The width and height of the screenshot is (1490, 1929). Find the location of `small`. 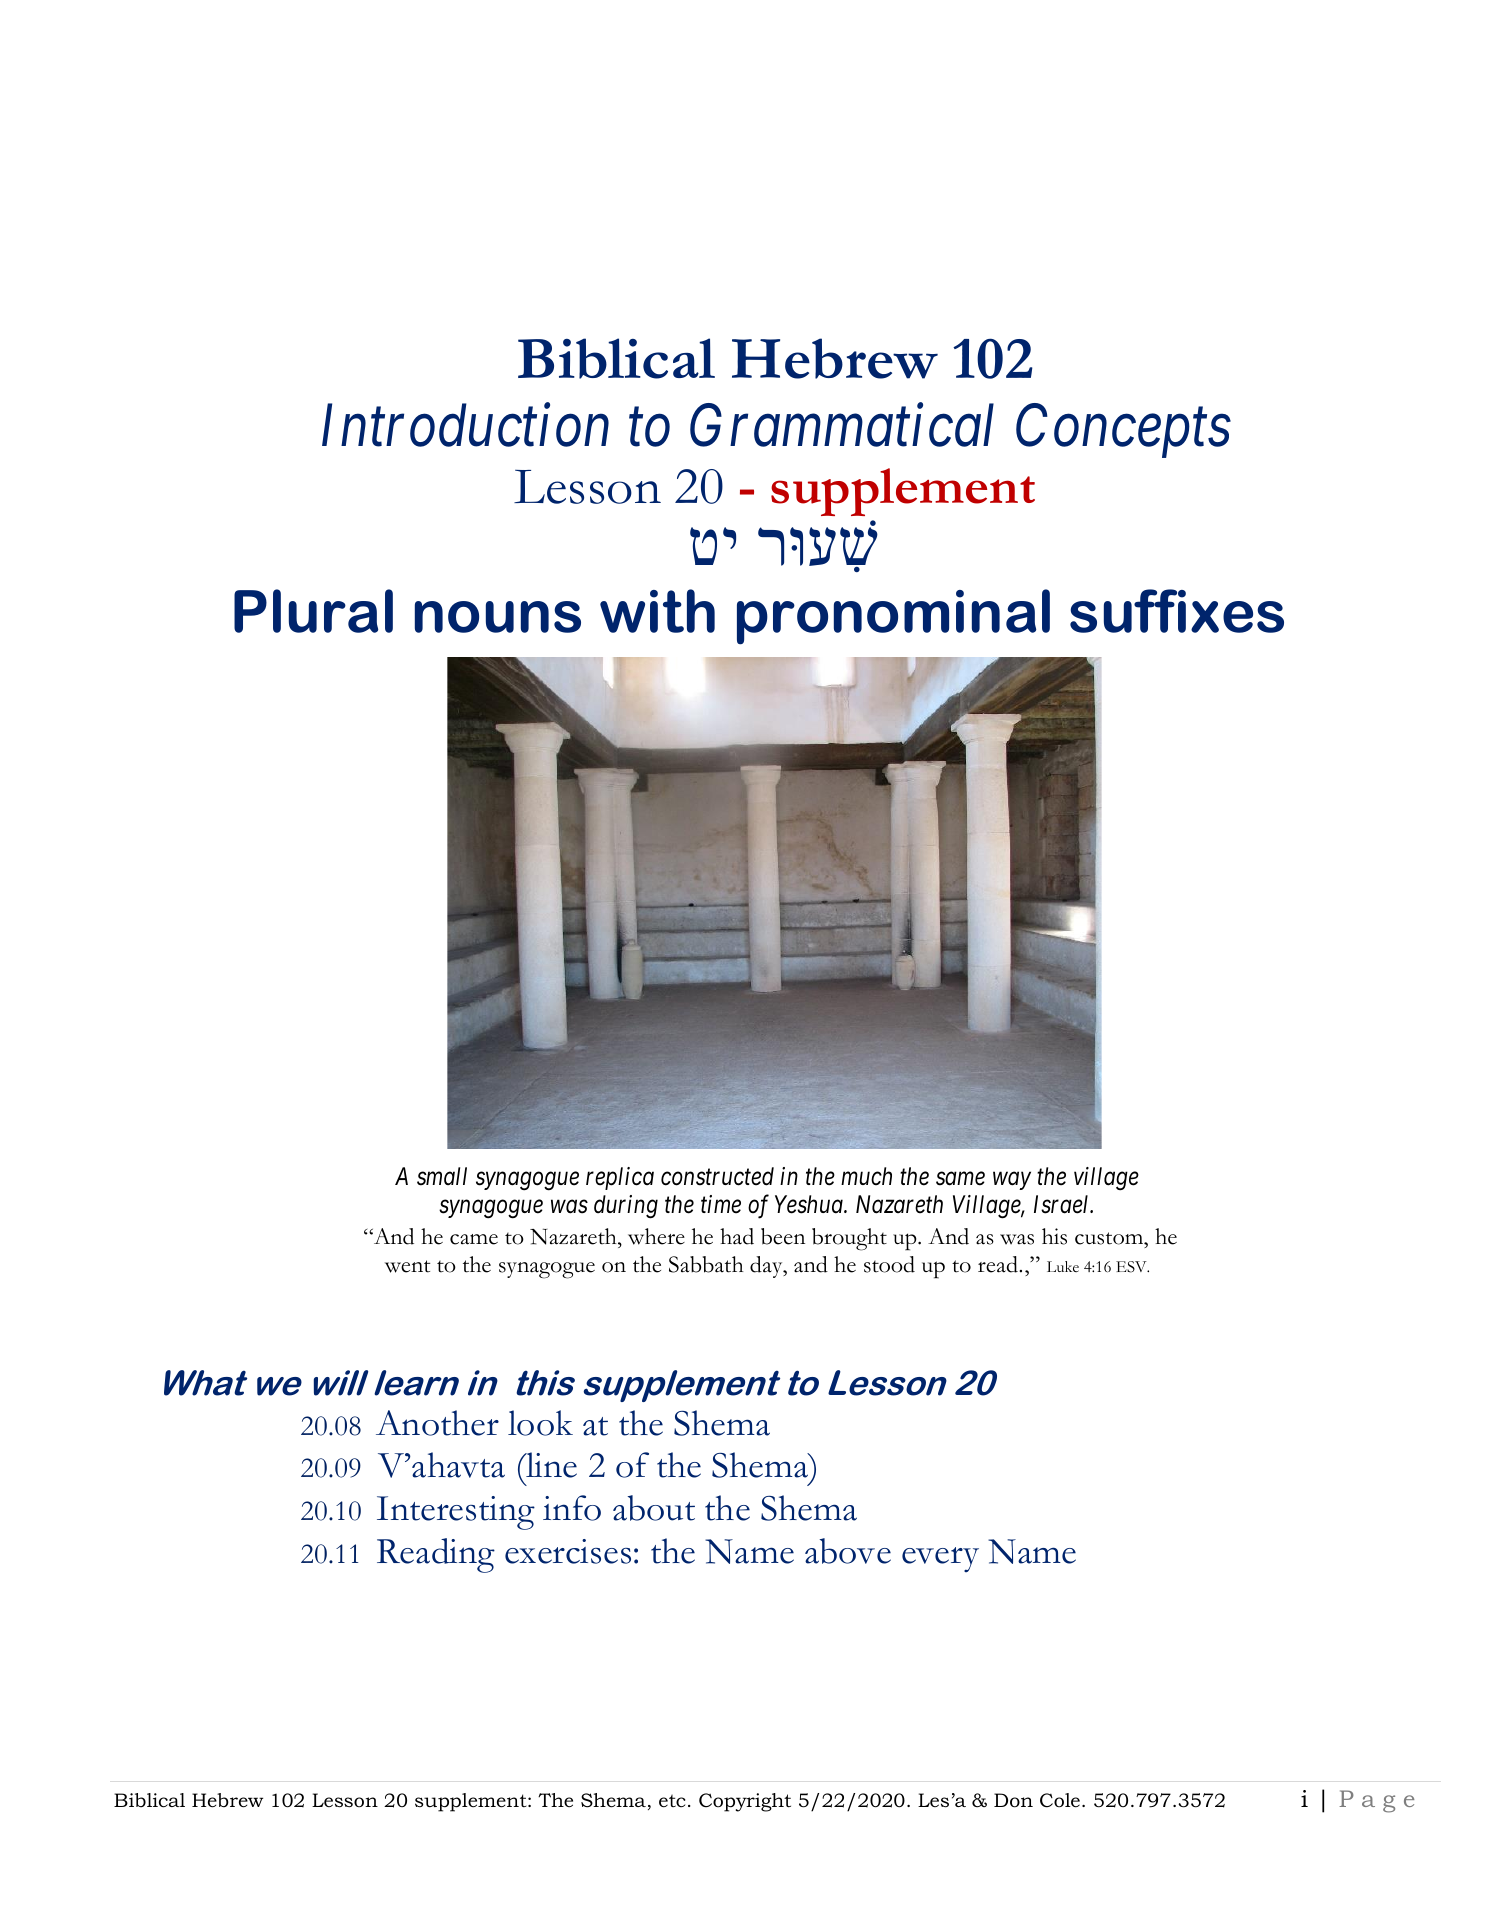

small is located at coordinates (442, 1176).
